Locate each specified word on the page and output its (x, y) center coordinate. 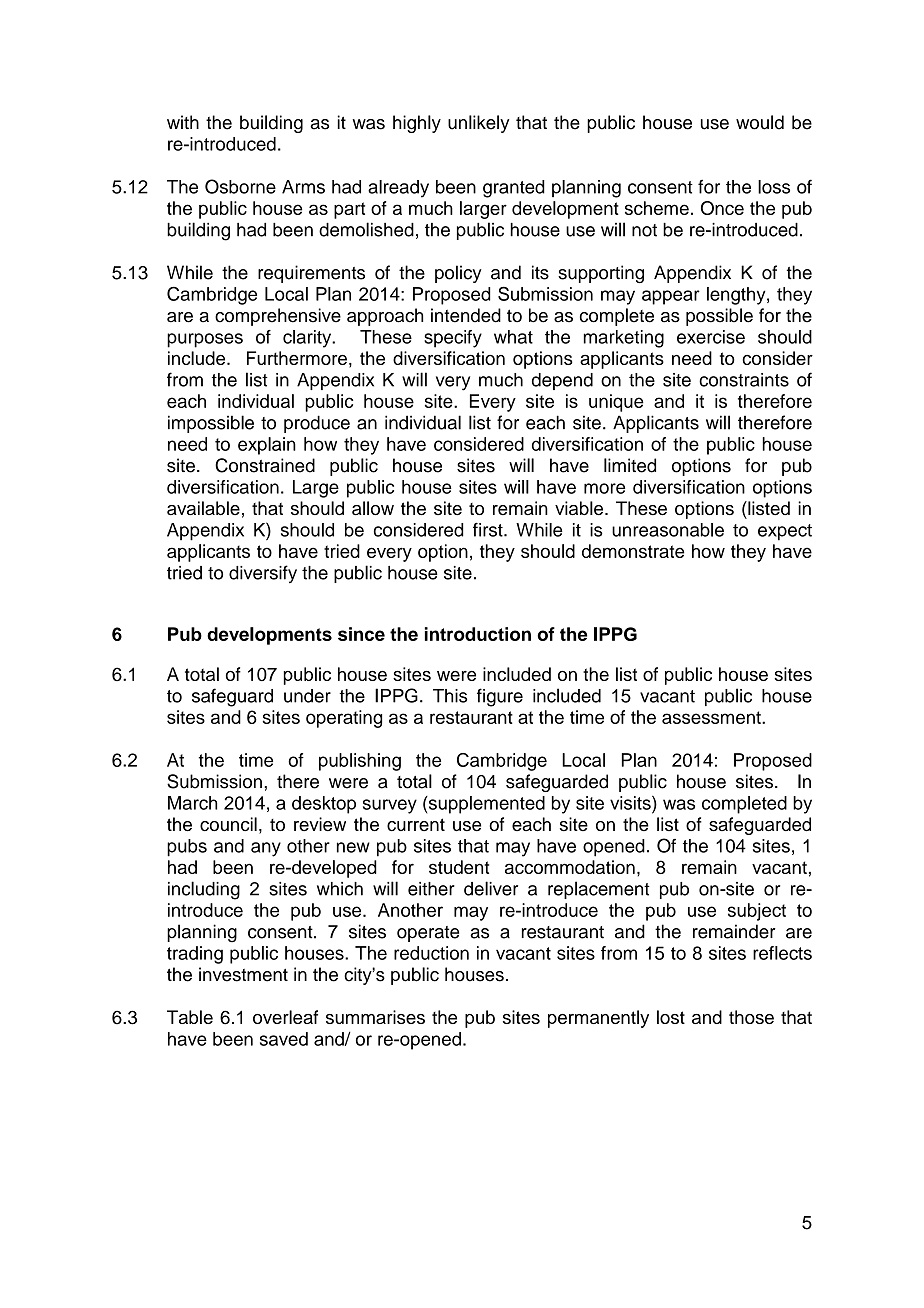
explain (267, 446)
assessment (712, 717)
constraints (744, 380)
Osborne (240, 186)
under (307, 696)
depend (562, 381)
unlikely (478, 124)
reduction (431, 953)
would (760, 122)
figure (500, 697)
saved (284, 1039)
